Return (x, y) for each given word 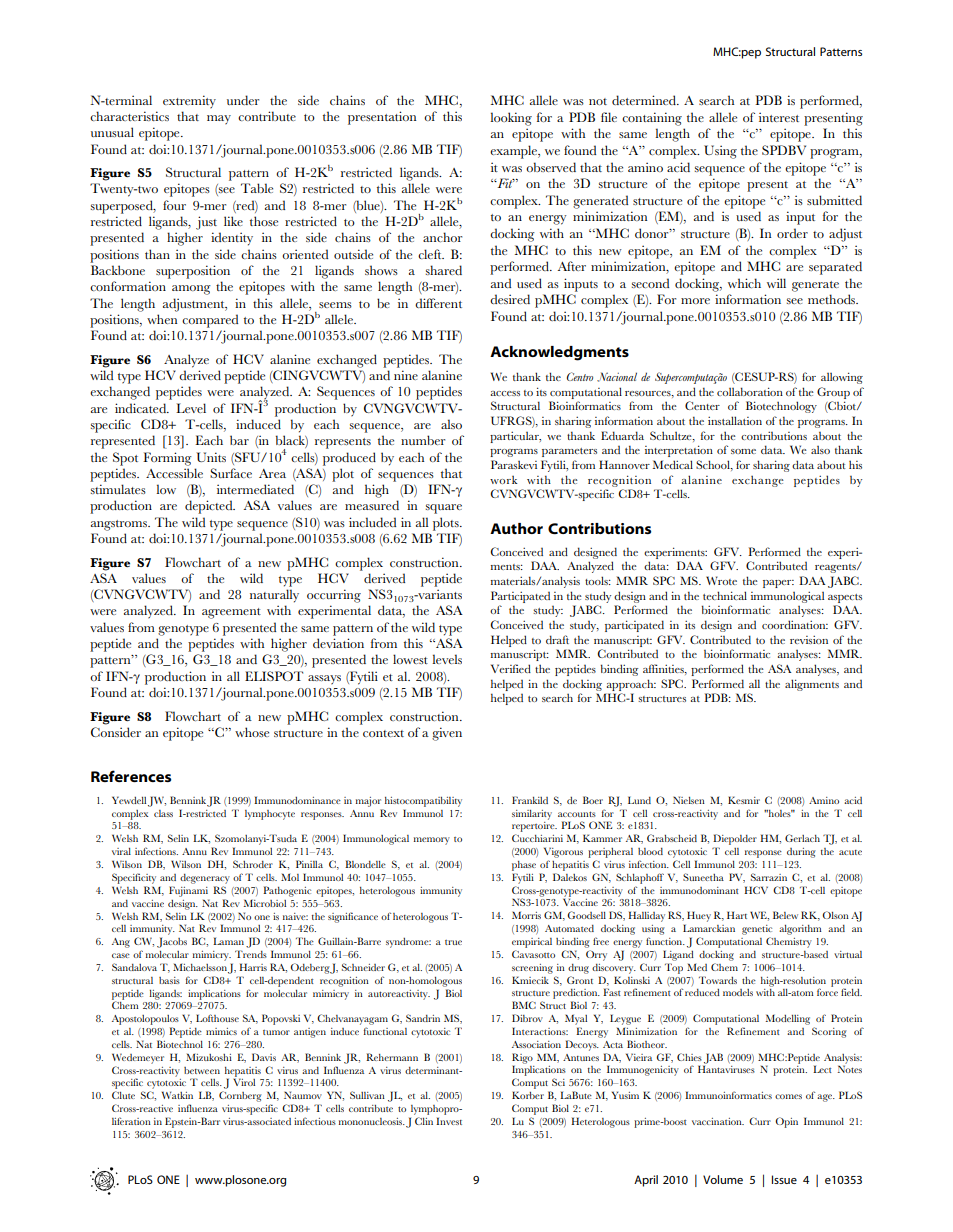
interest (779, 117)
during (801, 853)
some (743, 451)
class (163, 813)
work (504, 480)
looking (511, 119)
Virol (244, 1082)
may (219, 120)
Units (211, 457)
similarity (532, 815)
